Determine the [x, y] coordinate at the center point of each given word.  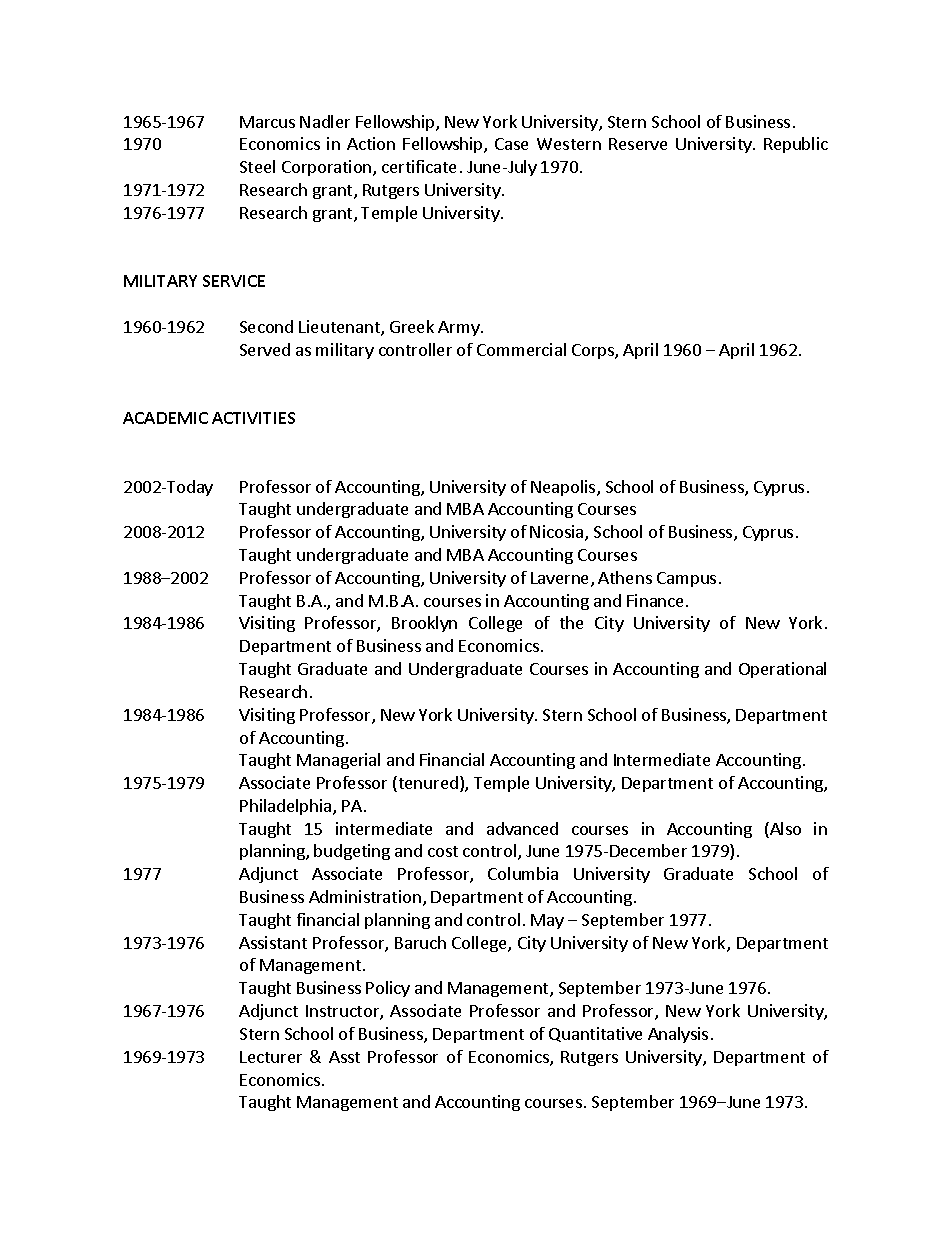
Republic [796, 145]
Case [511, 144]
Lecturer [271, 1057]
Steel [257, 166]
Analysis [678, 1035]
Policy [388, 989]
